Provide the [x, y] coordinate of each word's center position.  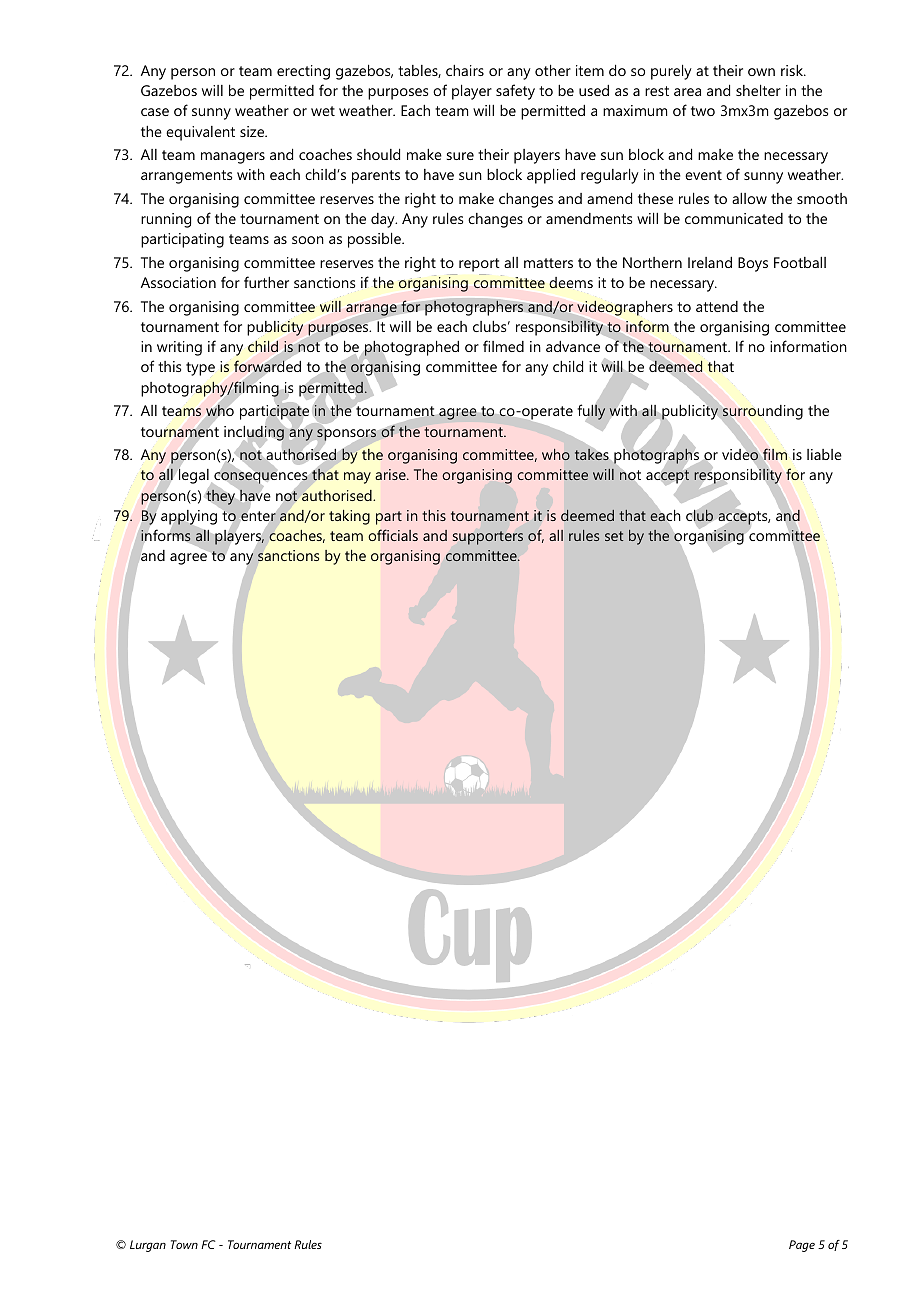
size [253, 131]
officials [393, 535]
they [220, 497]
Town [184, 1244]
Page [802, 1246]
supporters [488, 538]
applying [189, 518]
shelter [758, 90]
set [614, 536]
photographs [656, 456]
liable [824, 454]
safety [515, 92]
